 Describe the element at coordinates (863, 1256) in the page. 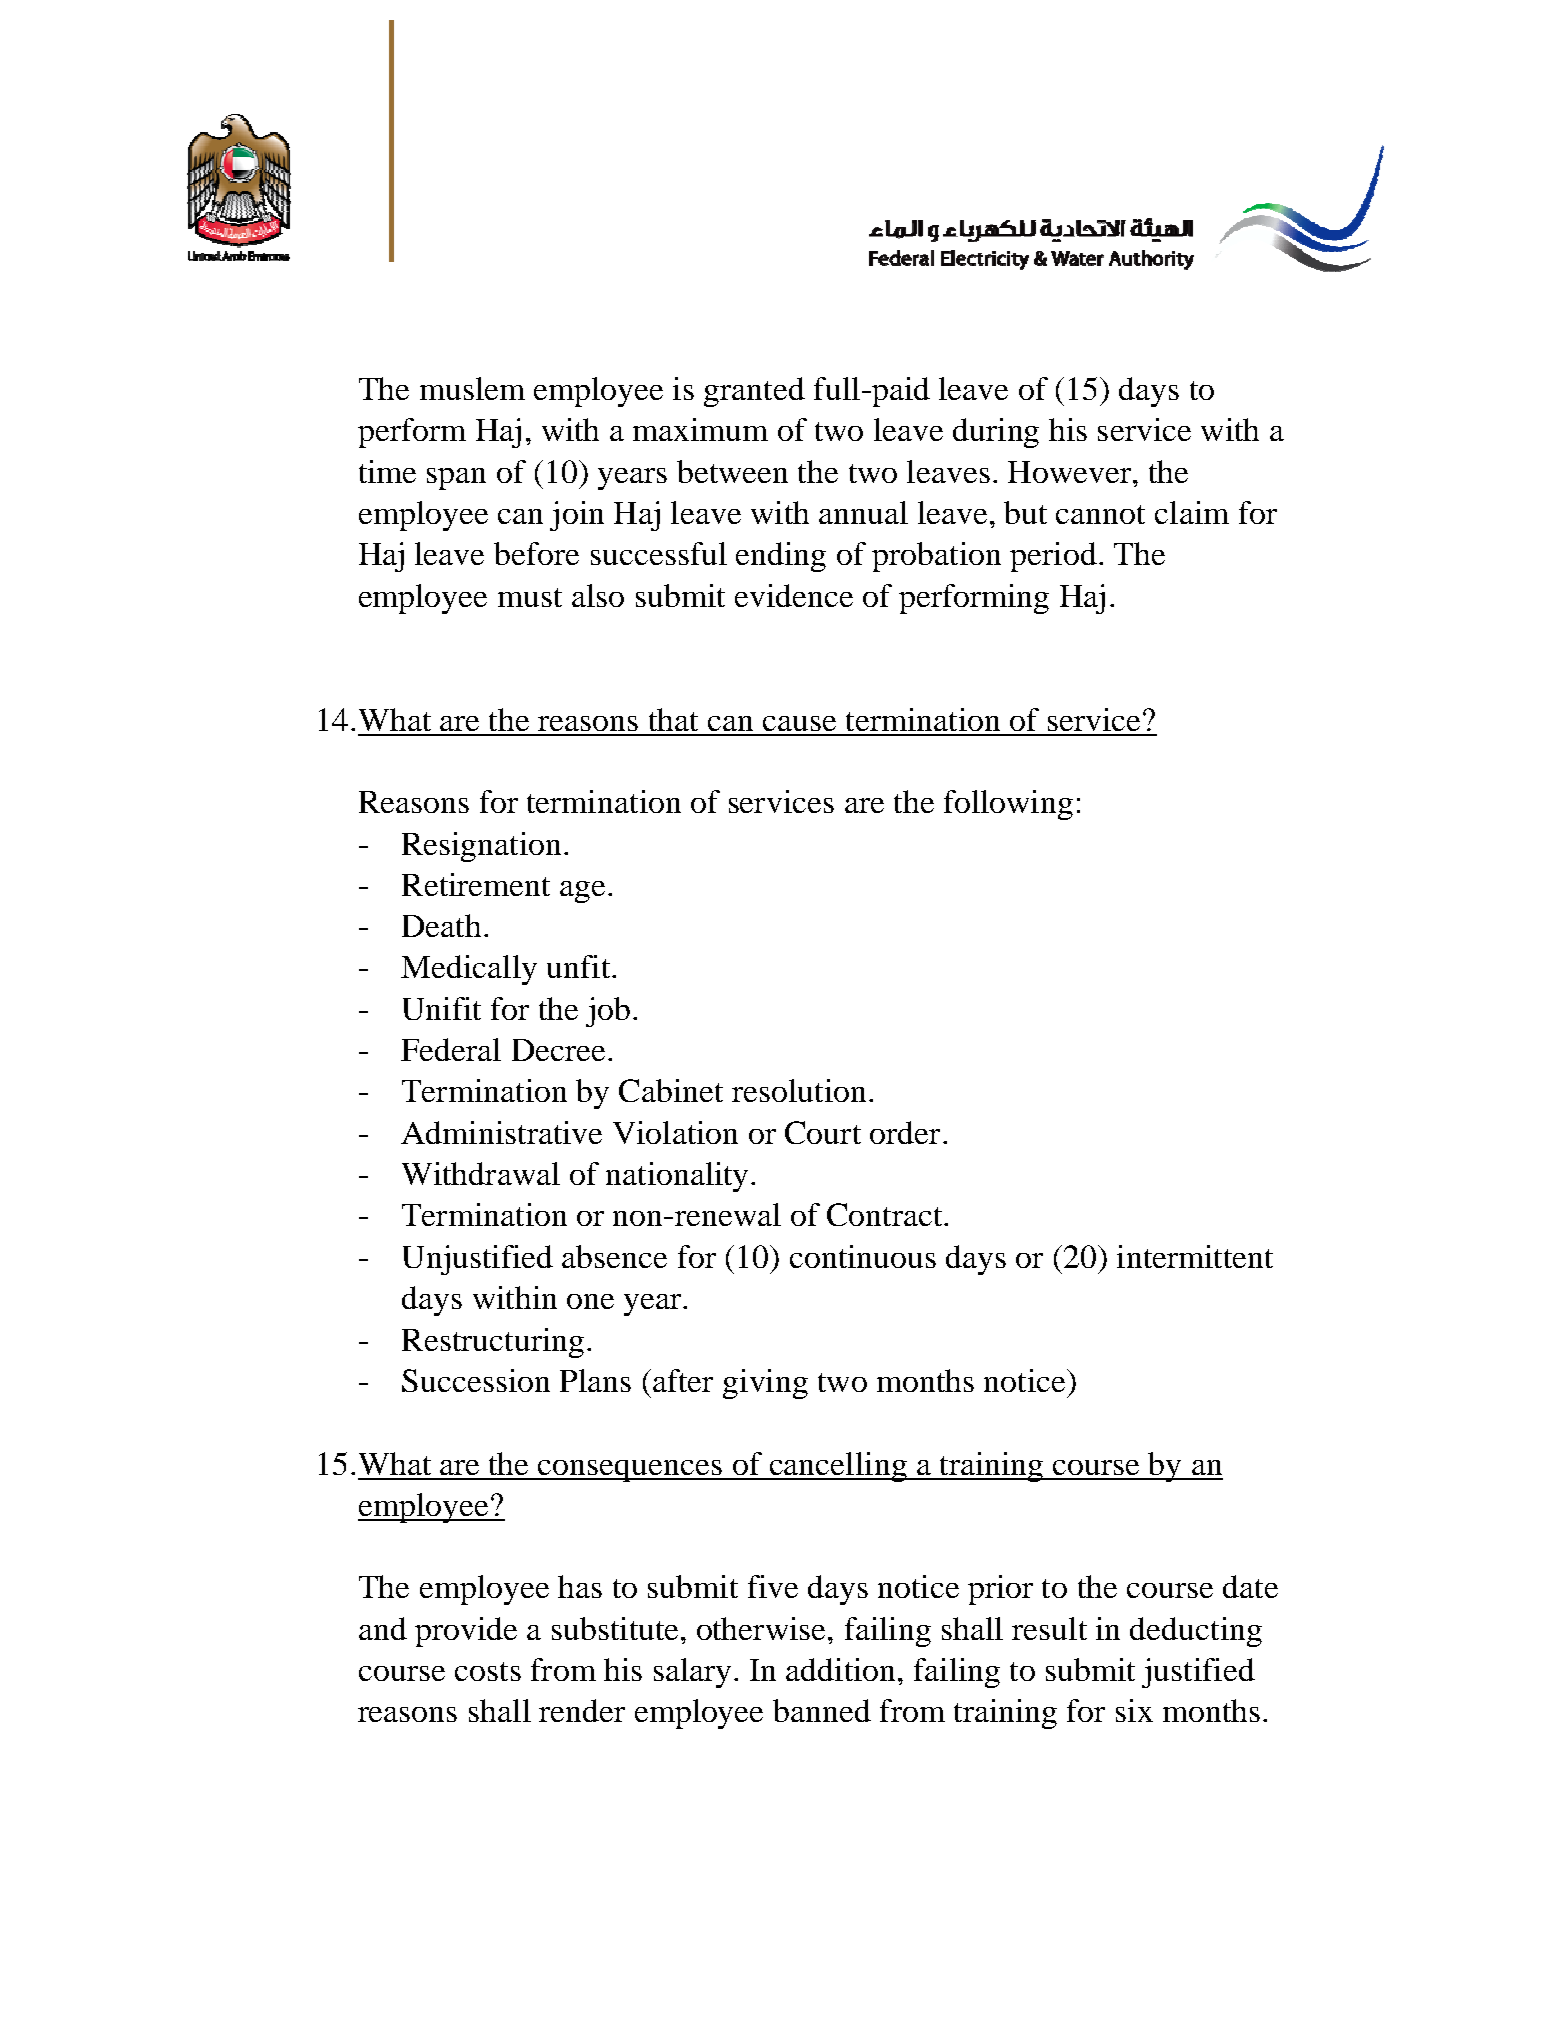

I see `continuous` at that location.
